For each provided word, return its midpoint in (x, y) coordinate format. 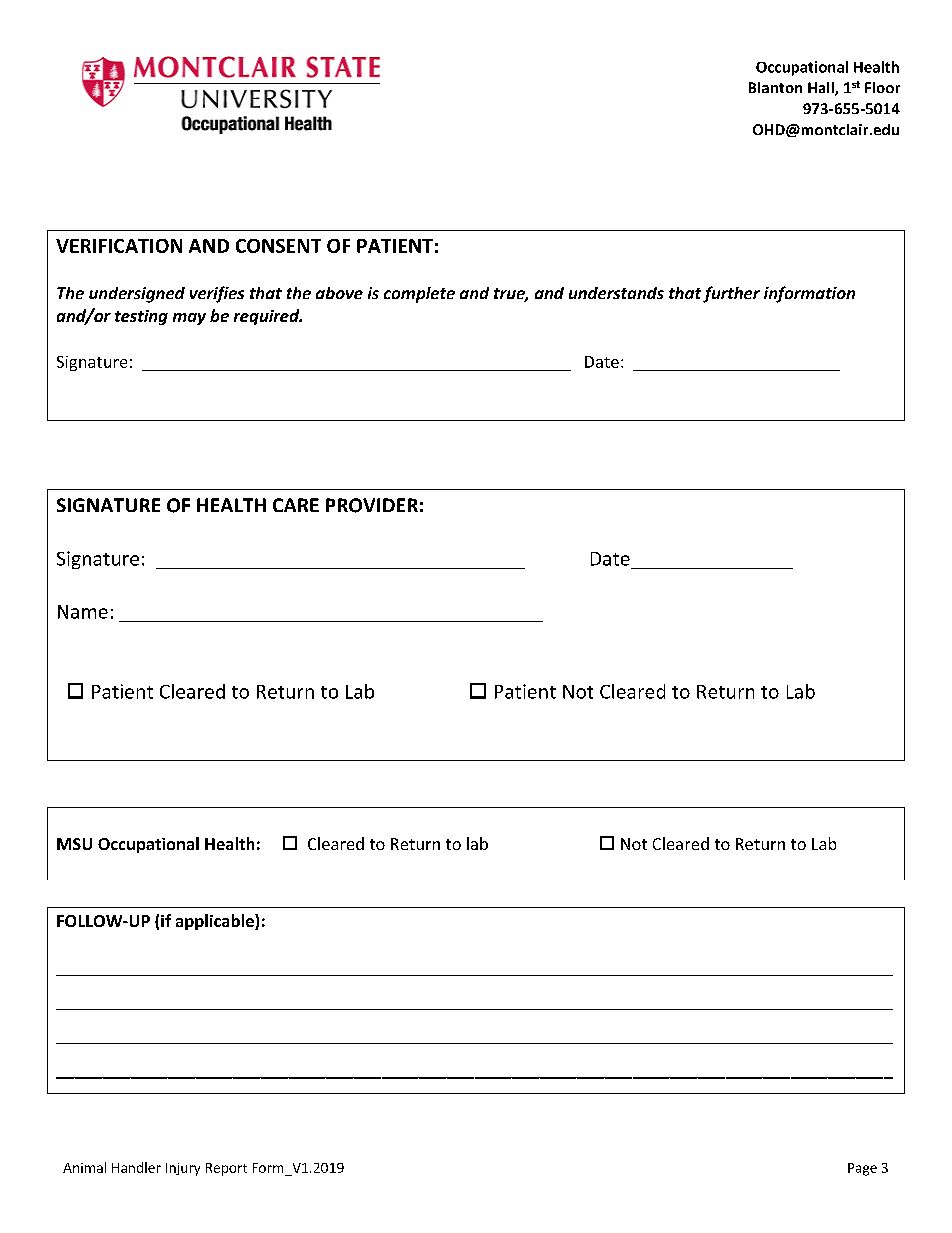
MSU (74, 844)
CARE (296, 505)
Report (226, 1169)
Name (83, 612)
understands (616, 293)
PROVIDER (372, 505)
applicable (216, 922)
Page (862, 1169)
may (189, 319)
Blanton (775, 87)
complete (419, 295)
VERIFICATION (119, 246)
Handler (136, 1167)
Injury (183, 1169)
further (731, 294)
